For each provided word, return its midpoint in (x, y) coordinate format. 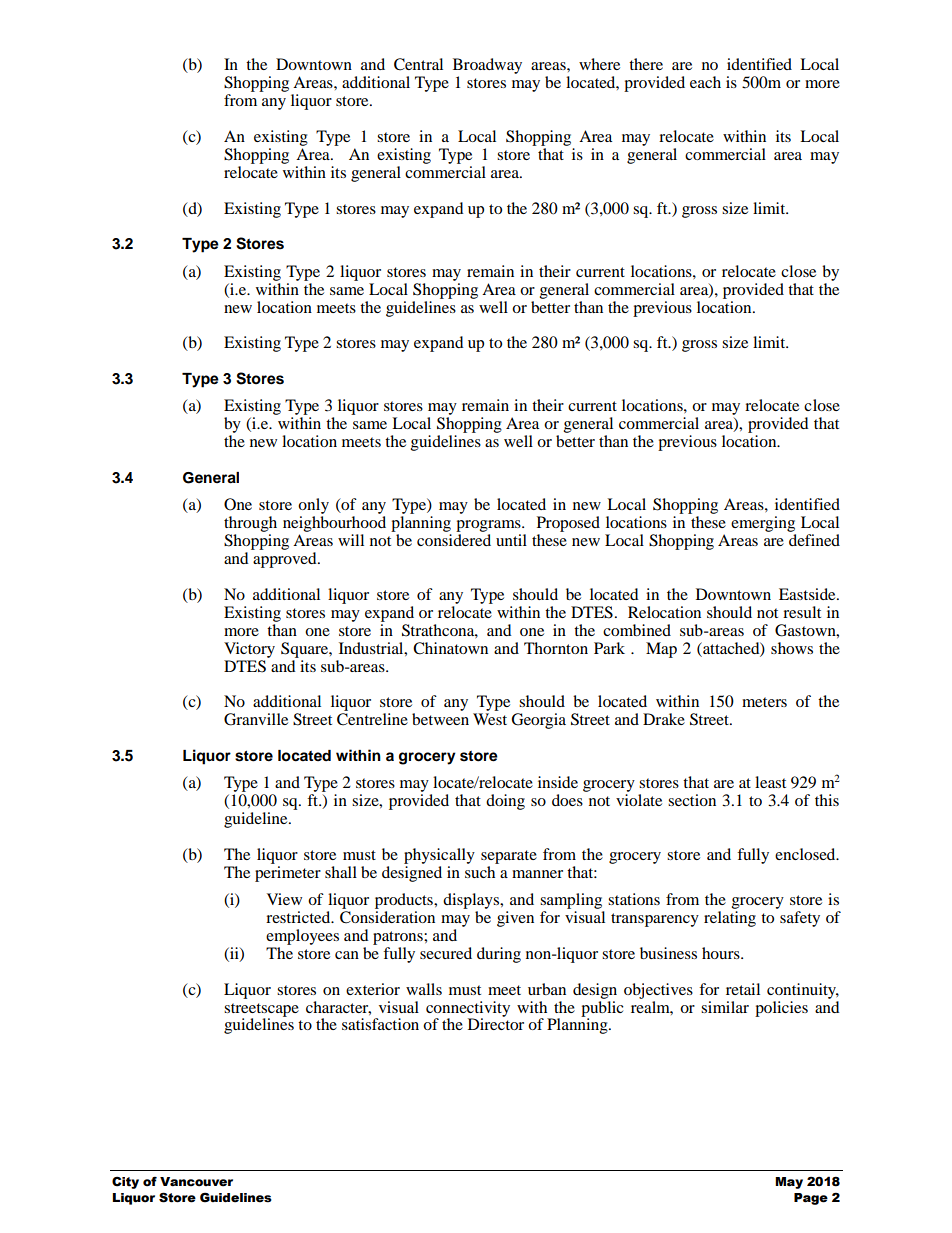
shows (792, 648)
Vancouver (196, 1182)
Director (496, 1023)
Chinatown (450, 648)
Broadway (487, 67)
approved (286, 560)
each (705, 82)
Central (418, 64)
